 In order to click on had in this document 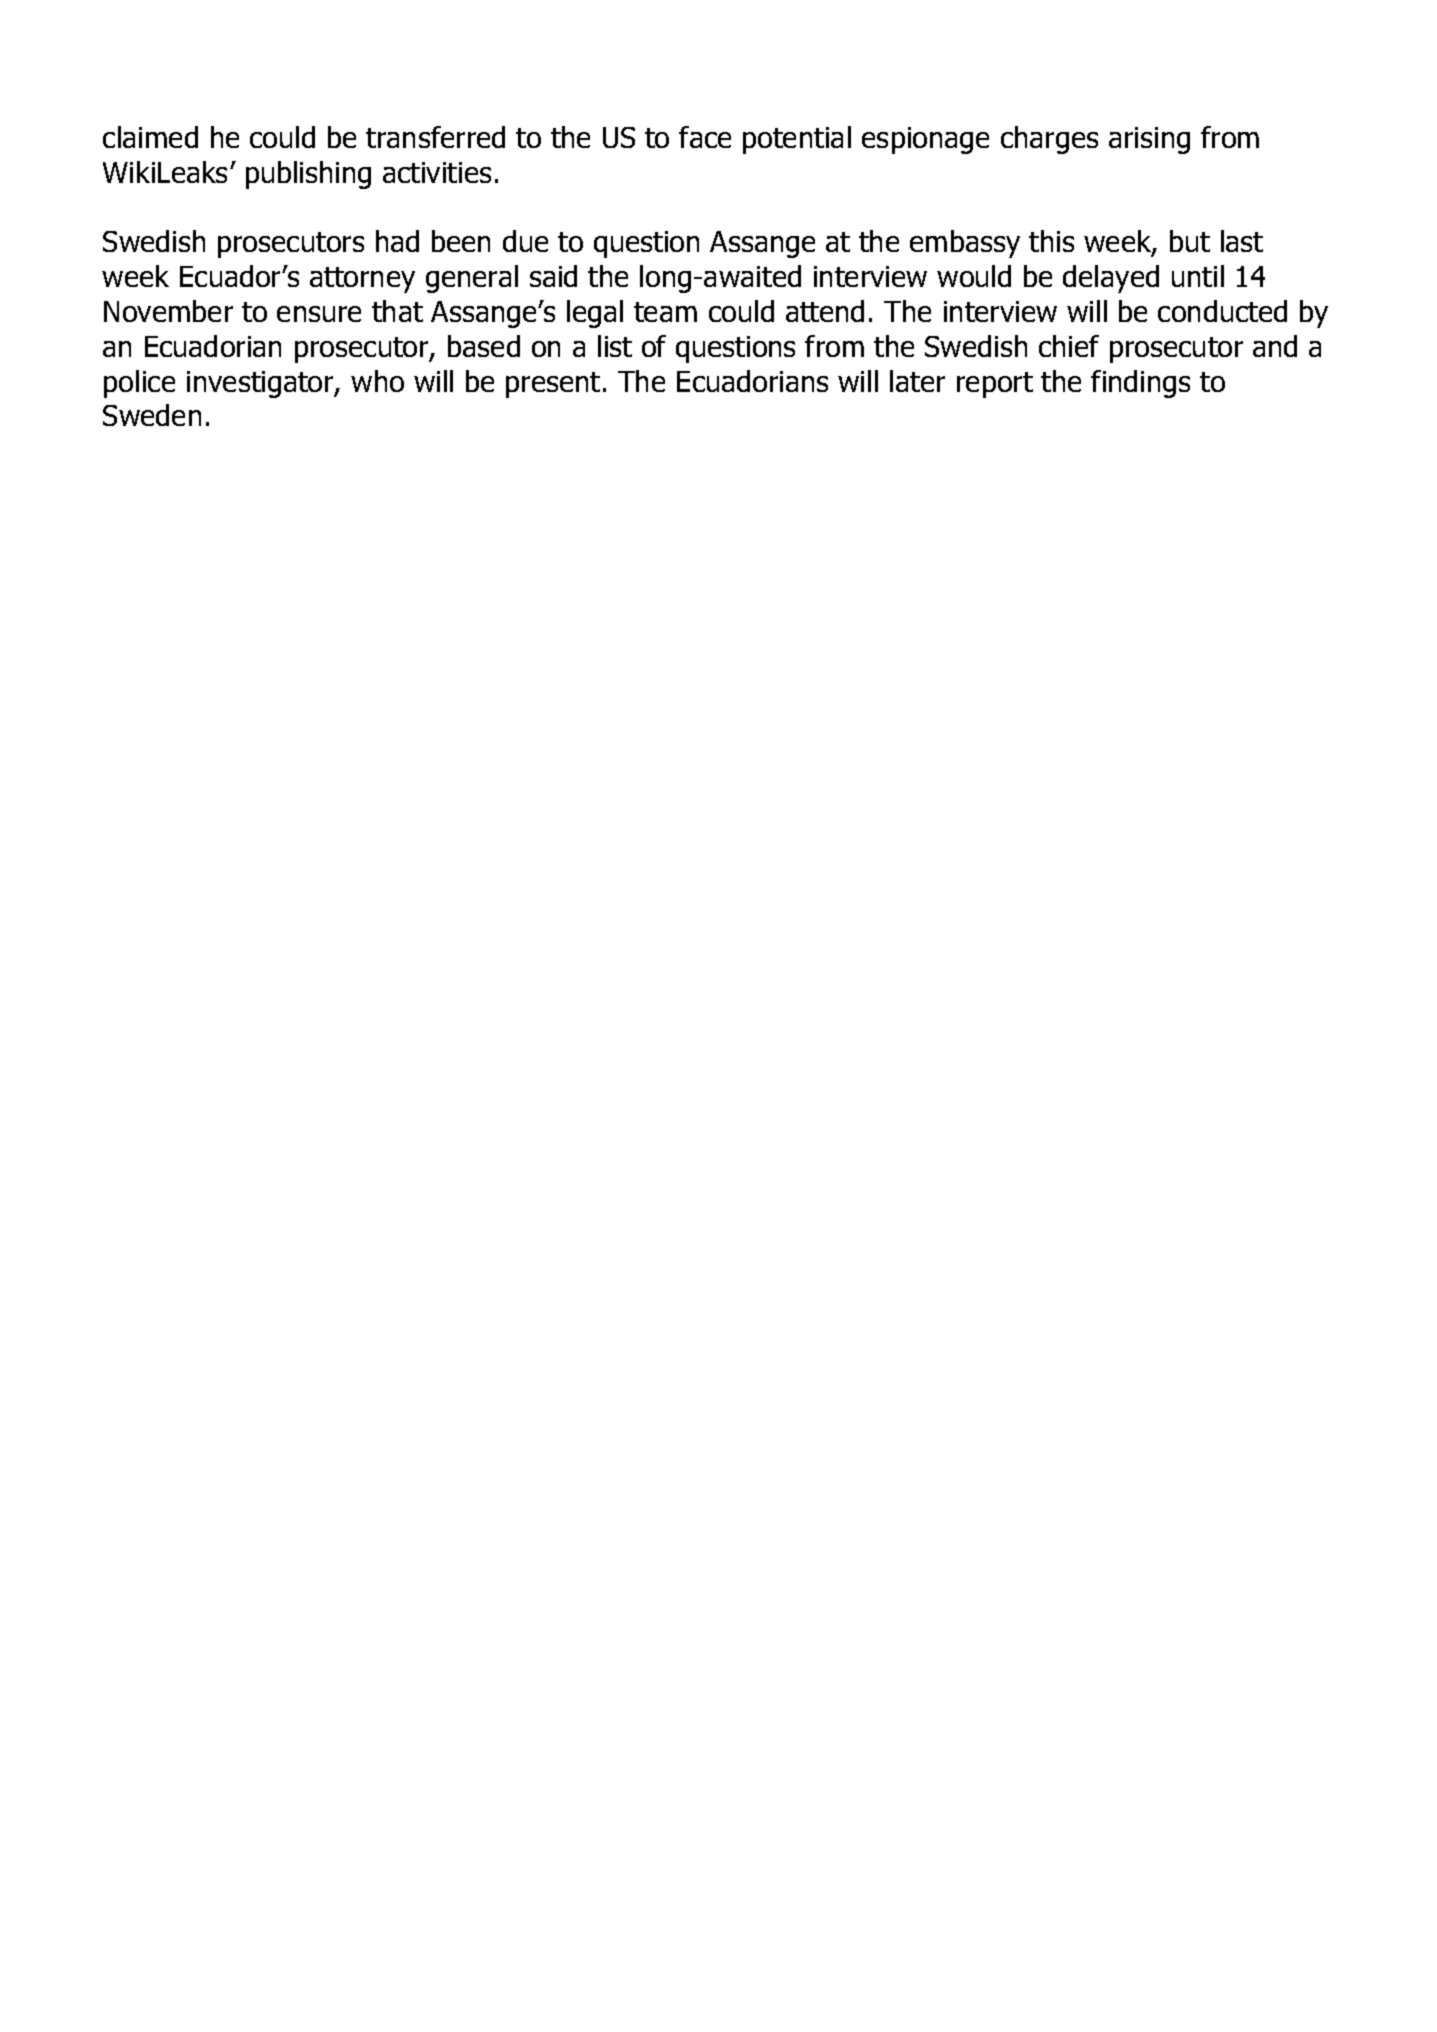, I will do `click(397, 241)`.
